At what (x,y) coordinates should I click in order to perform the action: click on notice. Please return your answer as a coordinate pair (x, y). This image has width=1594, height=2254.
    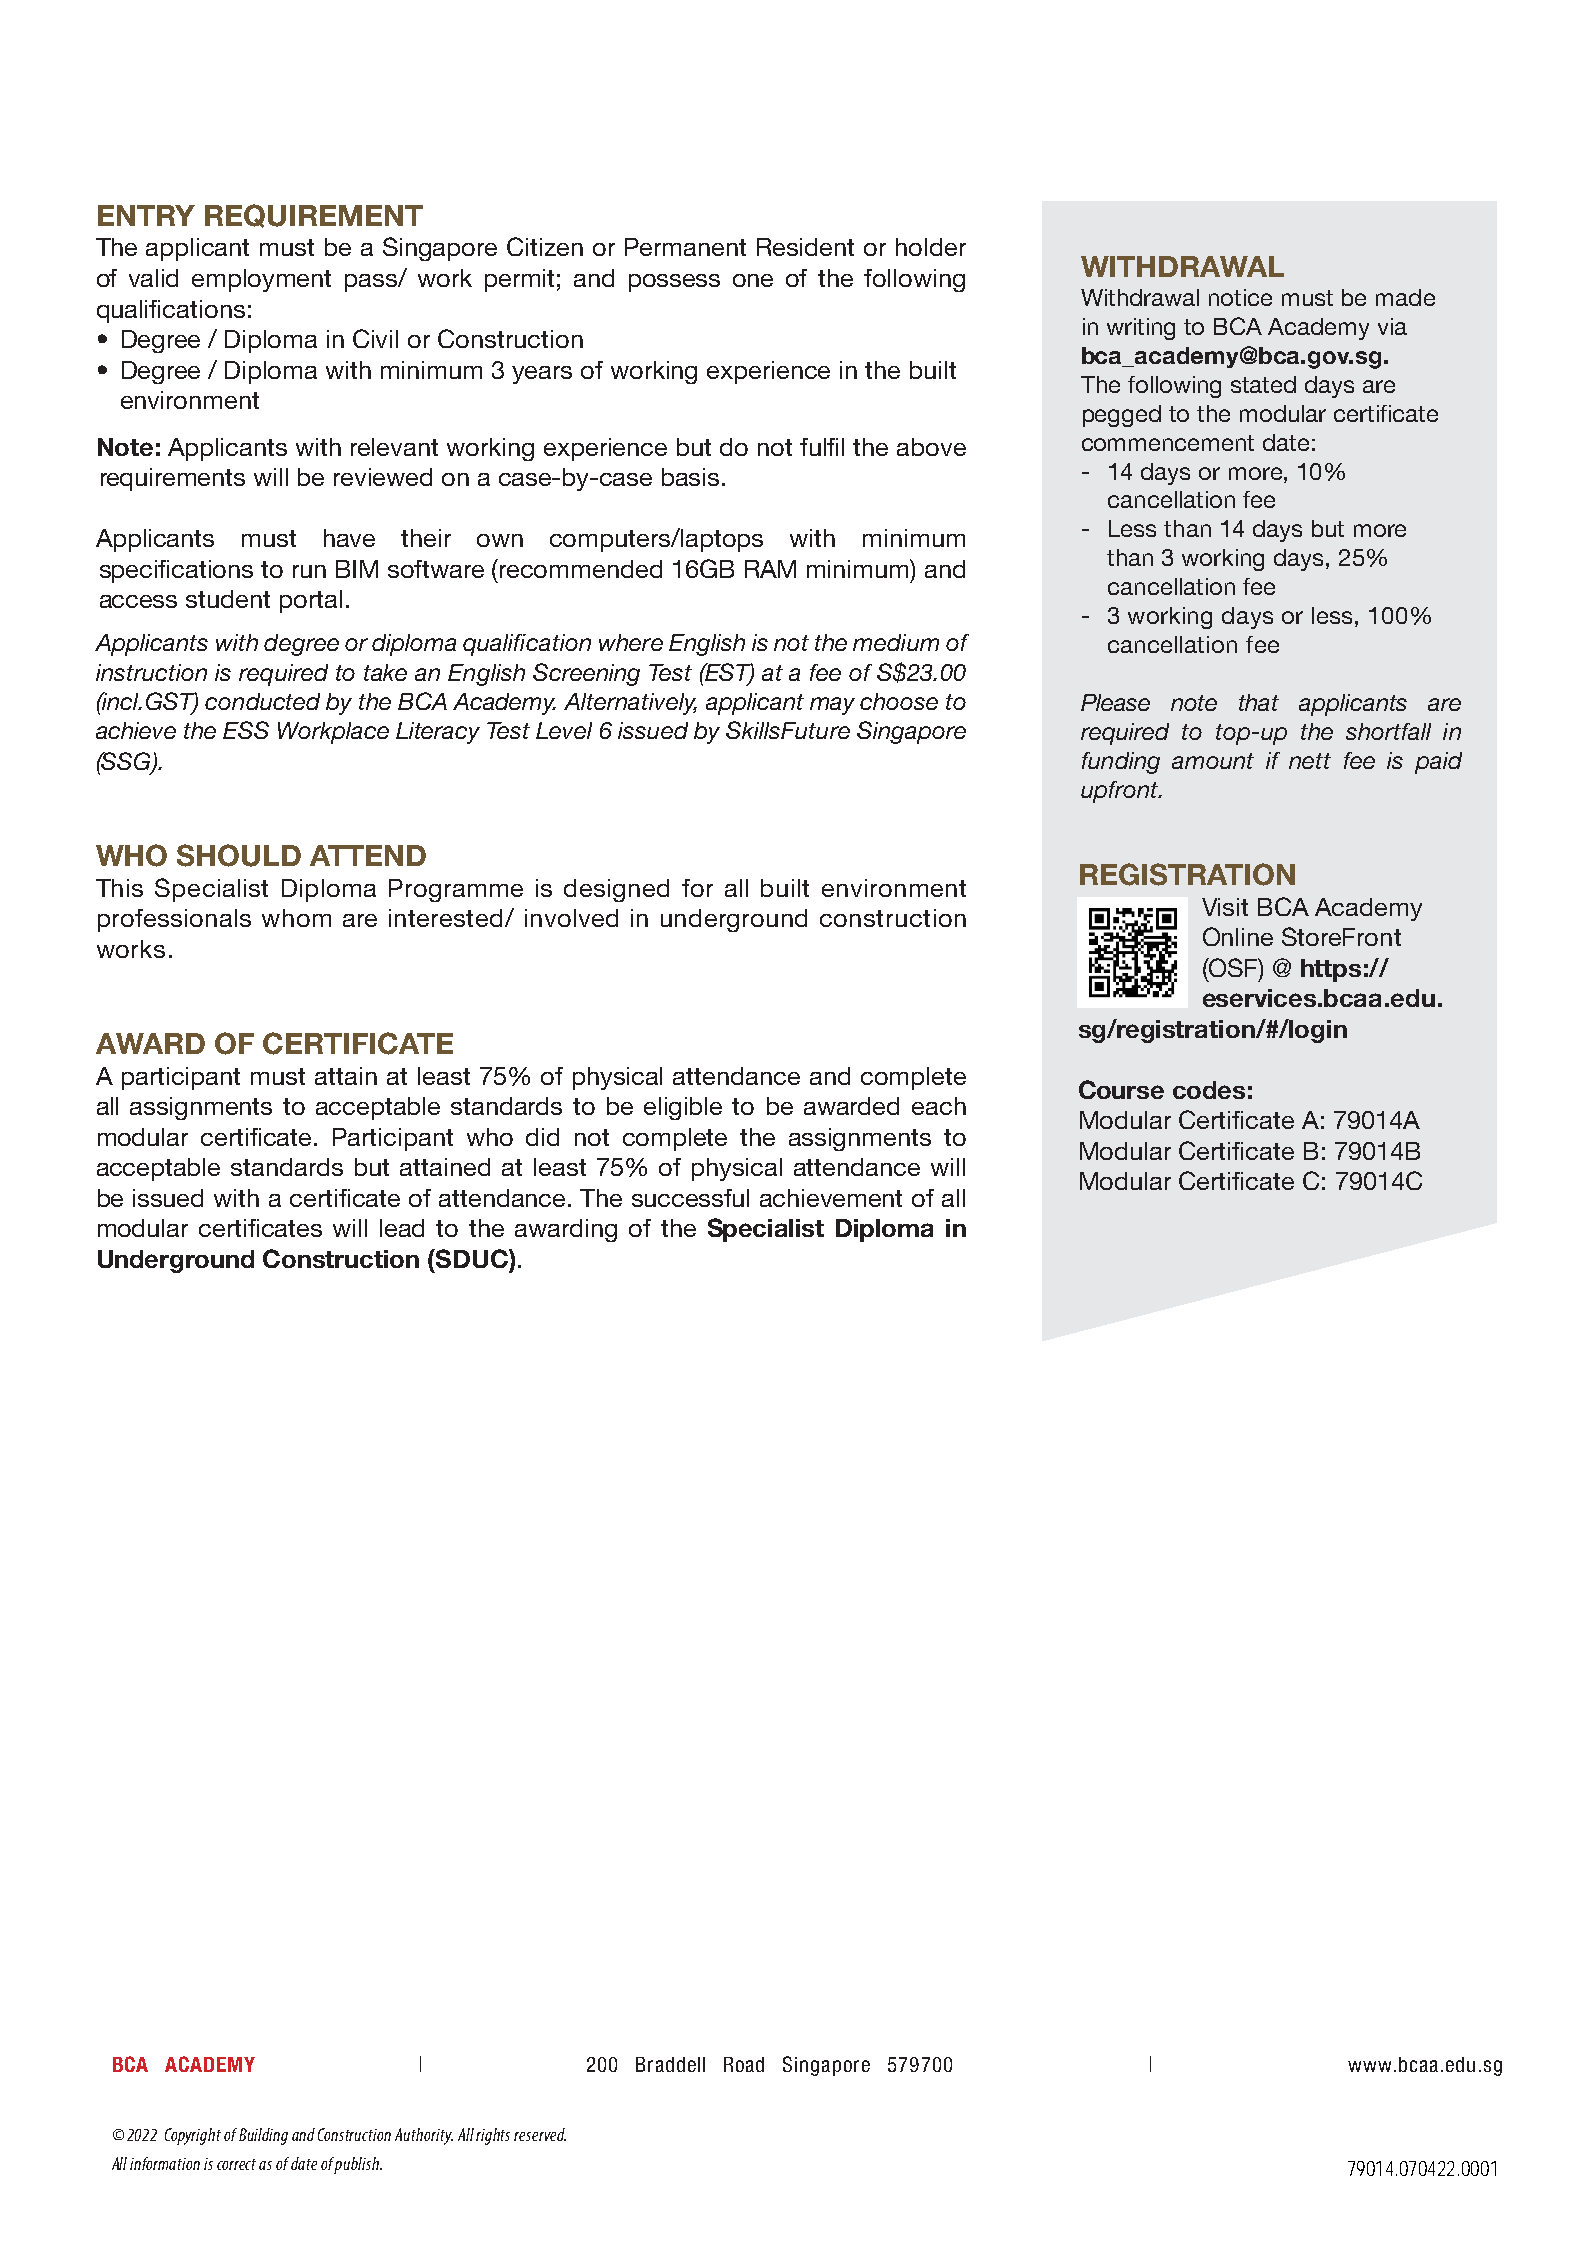
    Looking at the image, I should click on (1240, 297).
